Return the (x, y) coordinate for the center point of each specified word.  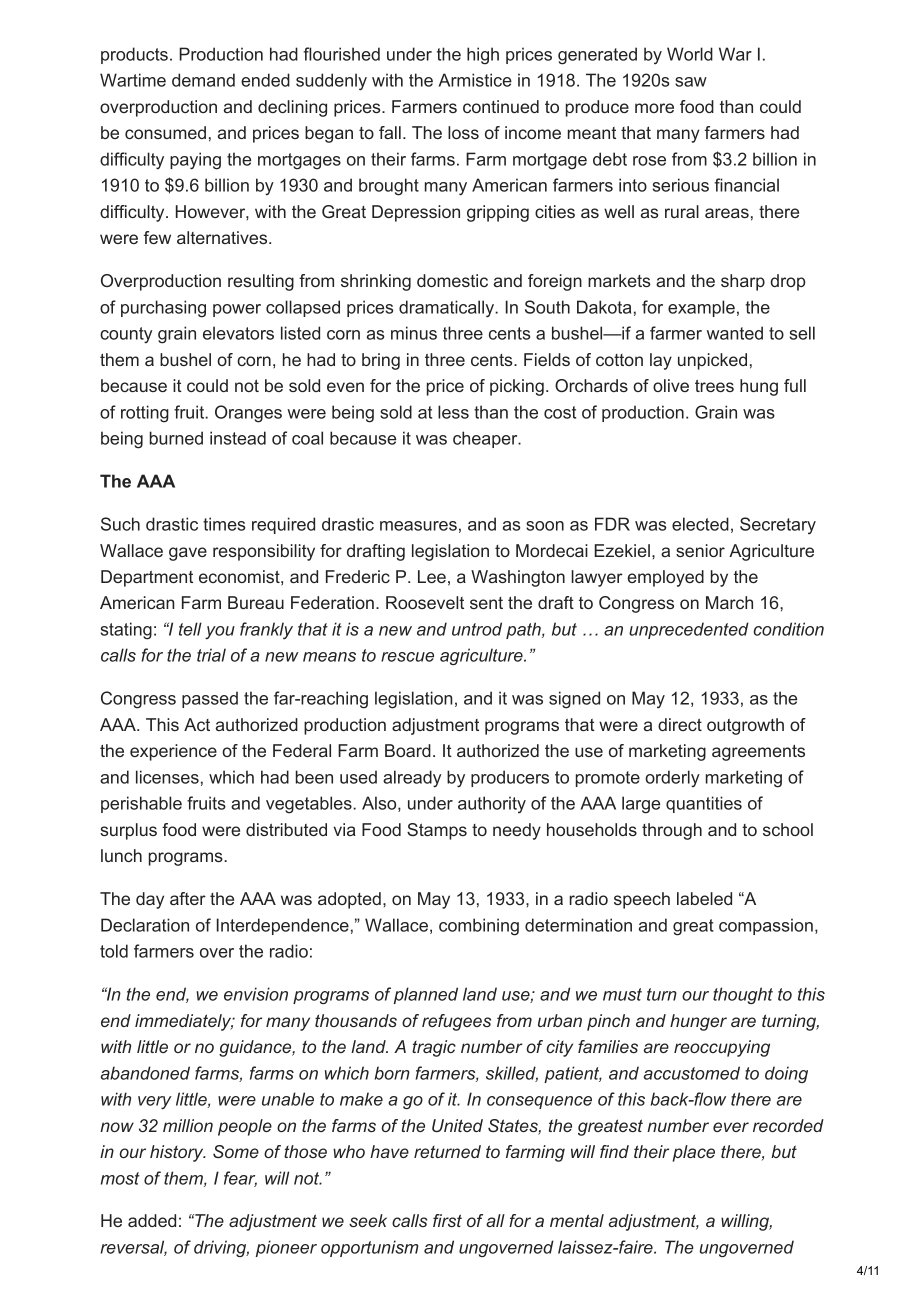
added (152, 1220)
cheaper (486, 439)
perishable (141, 804)
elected (700, 524)
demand (203, 80)
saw (691, 82)
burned (176, 438)
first (447, 1220)
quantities (704, 804)
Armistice (475, 80)
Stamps (437, 831)
